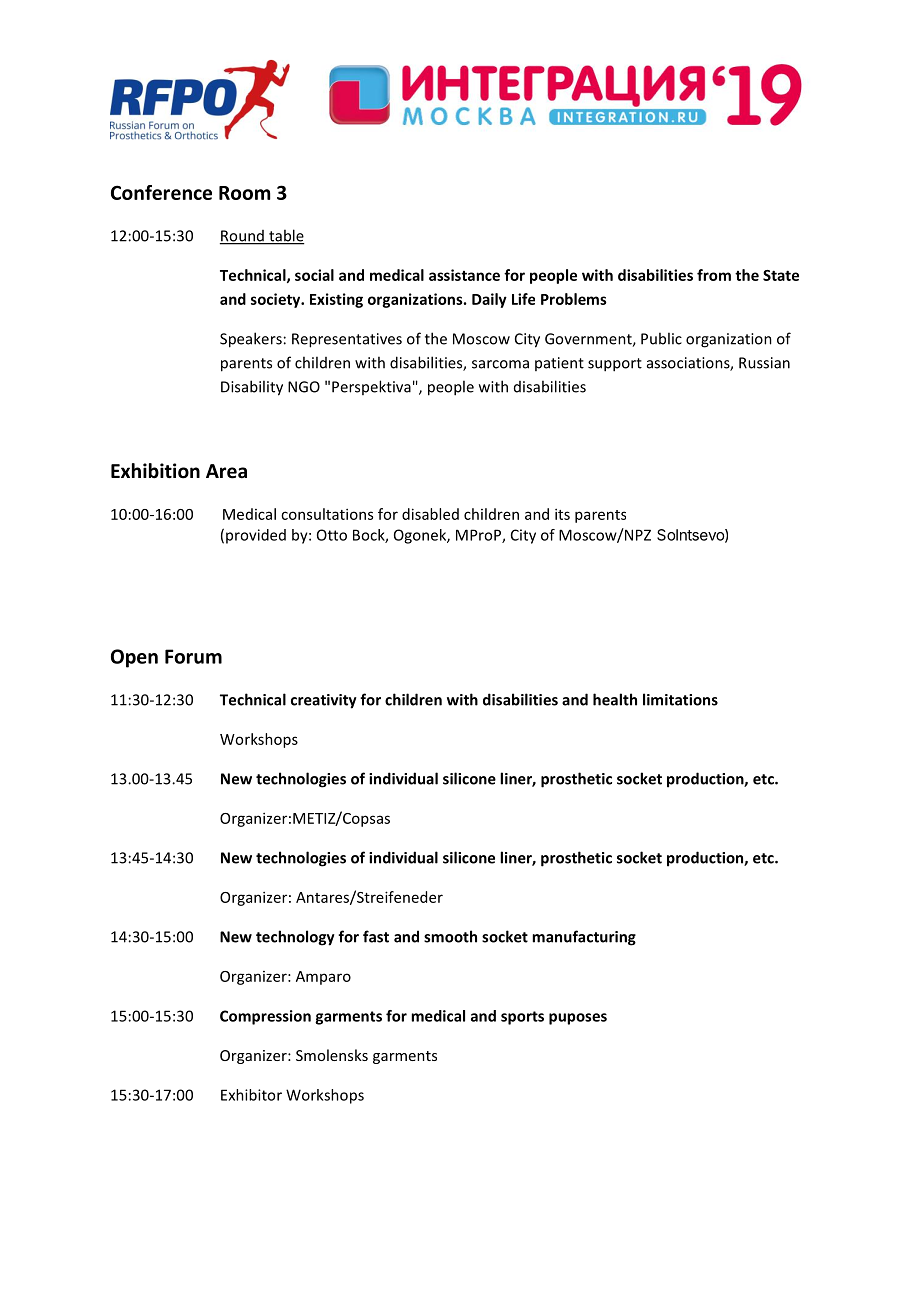  What do you see at coordinates (464, 275) in the document?
I see `assistance` at bounding box center [464, 275].
